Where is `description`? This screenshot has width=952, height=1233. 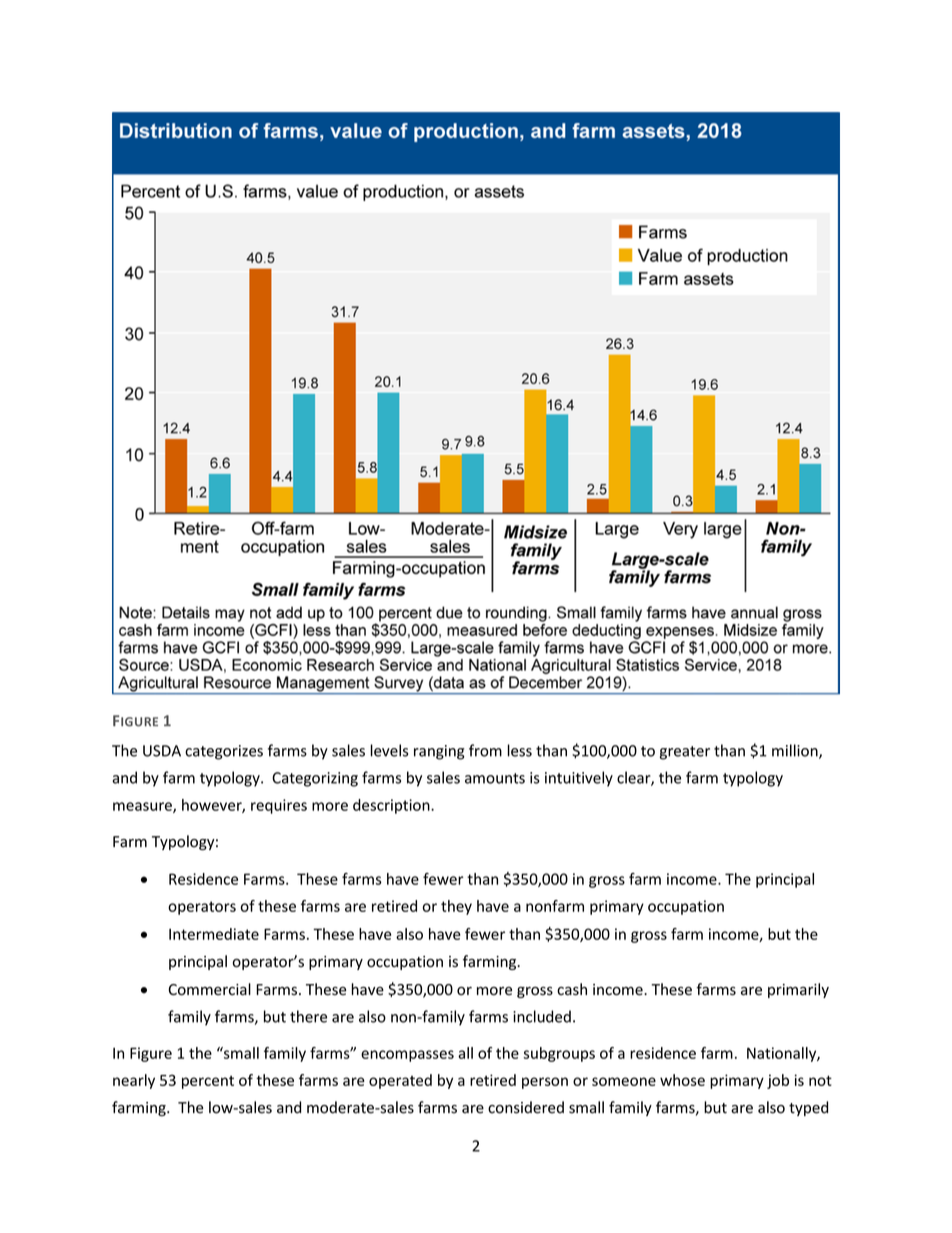
description is located at coordinates (392, 806).
